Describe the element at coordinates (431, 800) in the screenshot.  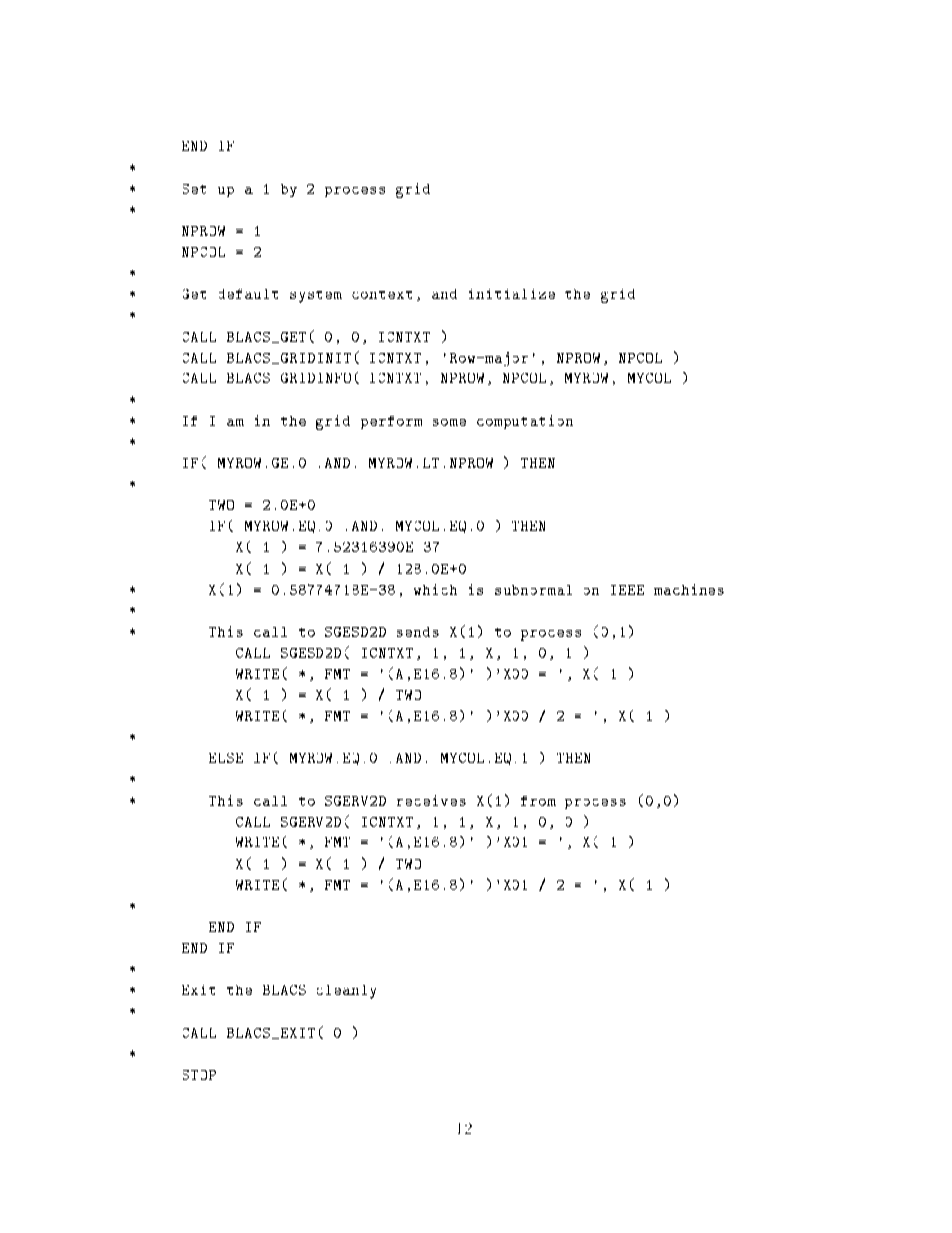
I see `receives` at that location.
